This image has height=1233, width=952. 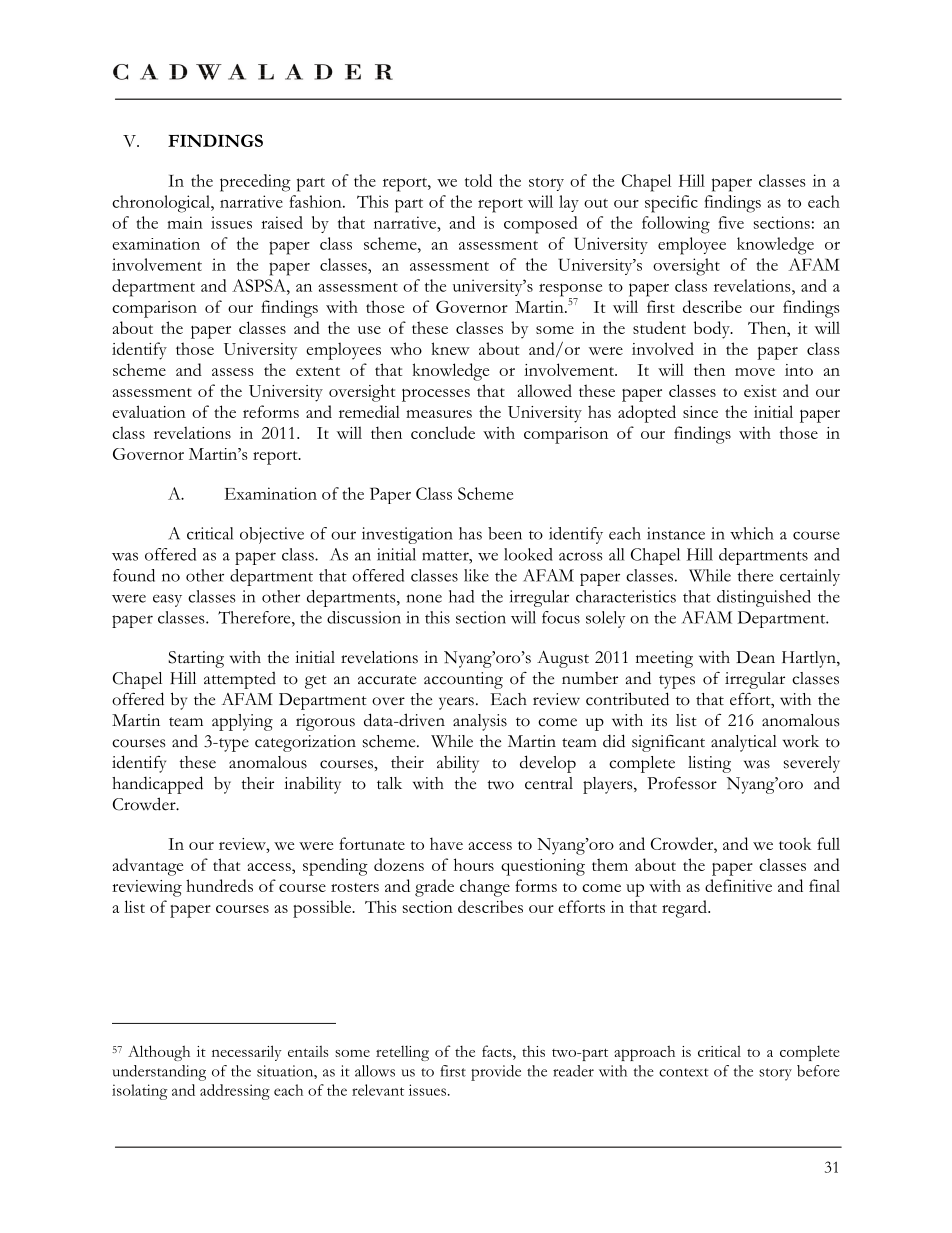 I want to click on main, so click(x=185, y=222).
